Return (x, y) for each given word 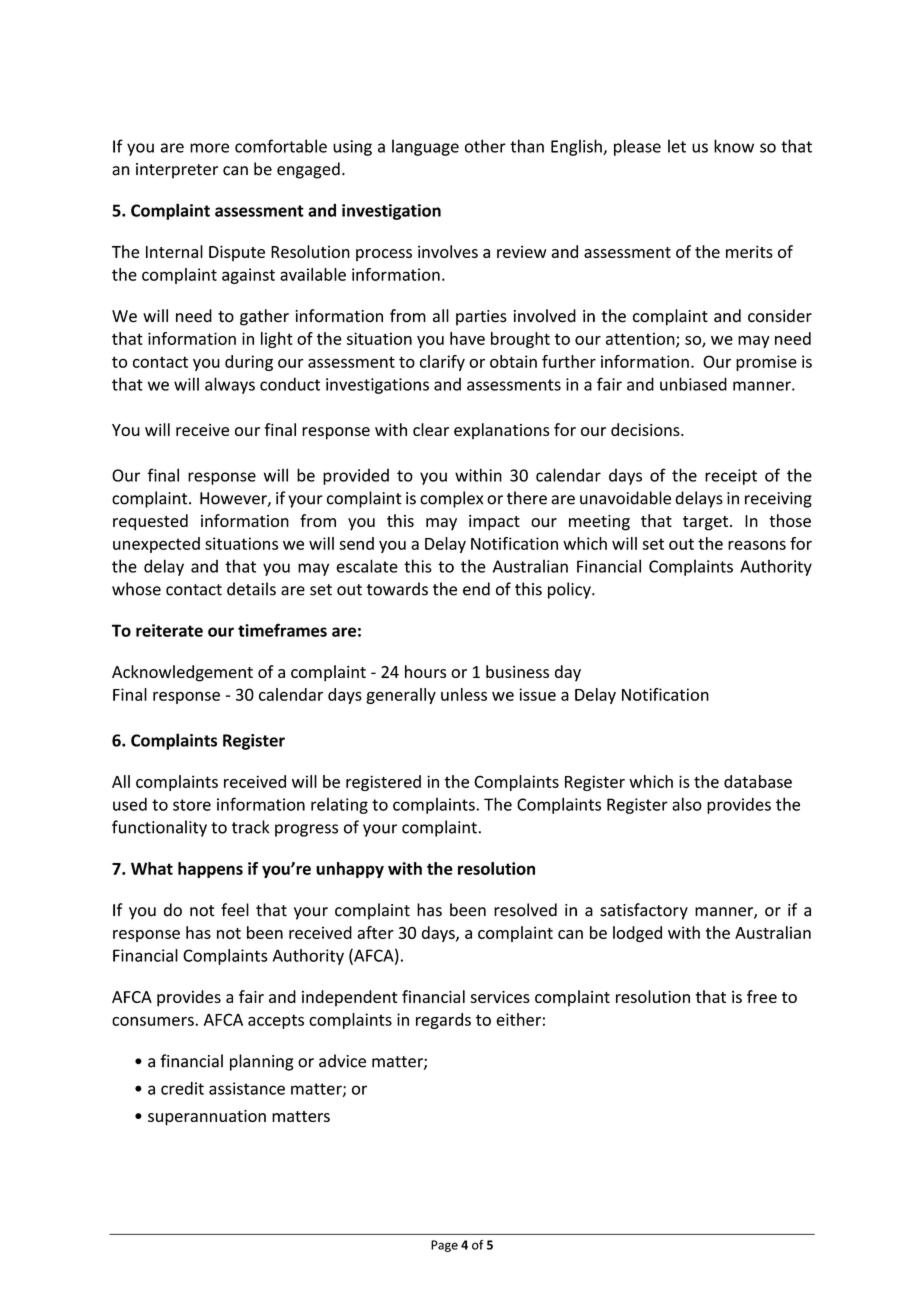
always (230, 385)
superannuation (207, 1118)
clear (431, 429)
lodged (637, 934)
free (762, 996)
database (758, 781)
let (677, 146)
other (485, 146)
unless (464, 694)
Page (444, 1246)
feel (235, 910)
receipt (731, 477)
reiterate (169, 630)
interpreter (177, 171)
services (500, 997)
